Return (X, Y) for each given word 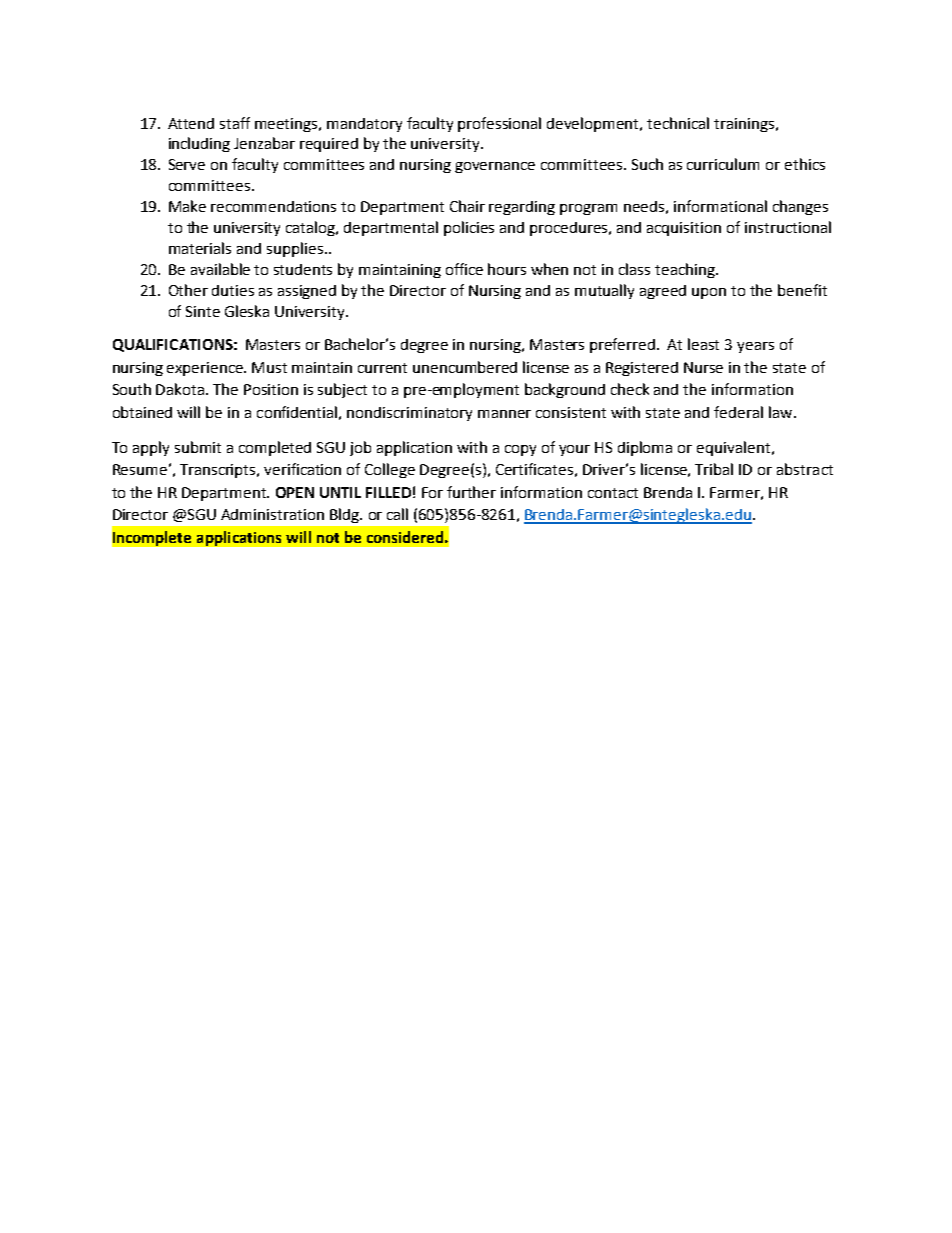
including (199, 144)
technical (678, 123)
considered (405, 537)
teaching (686, 270)
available (220, 269)
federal (738, 412)
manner (504, 414)
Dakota (181, 389)
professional (499, 124)
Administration (272, 514)
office (464, 269)
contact (613, 493)
